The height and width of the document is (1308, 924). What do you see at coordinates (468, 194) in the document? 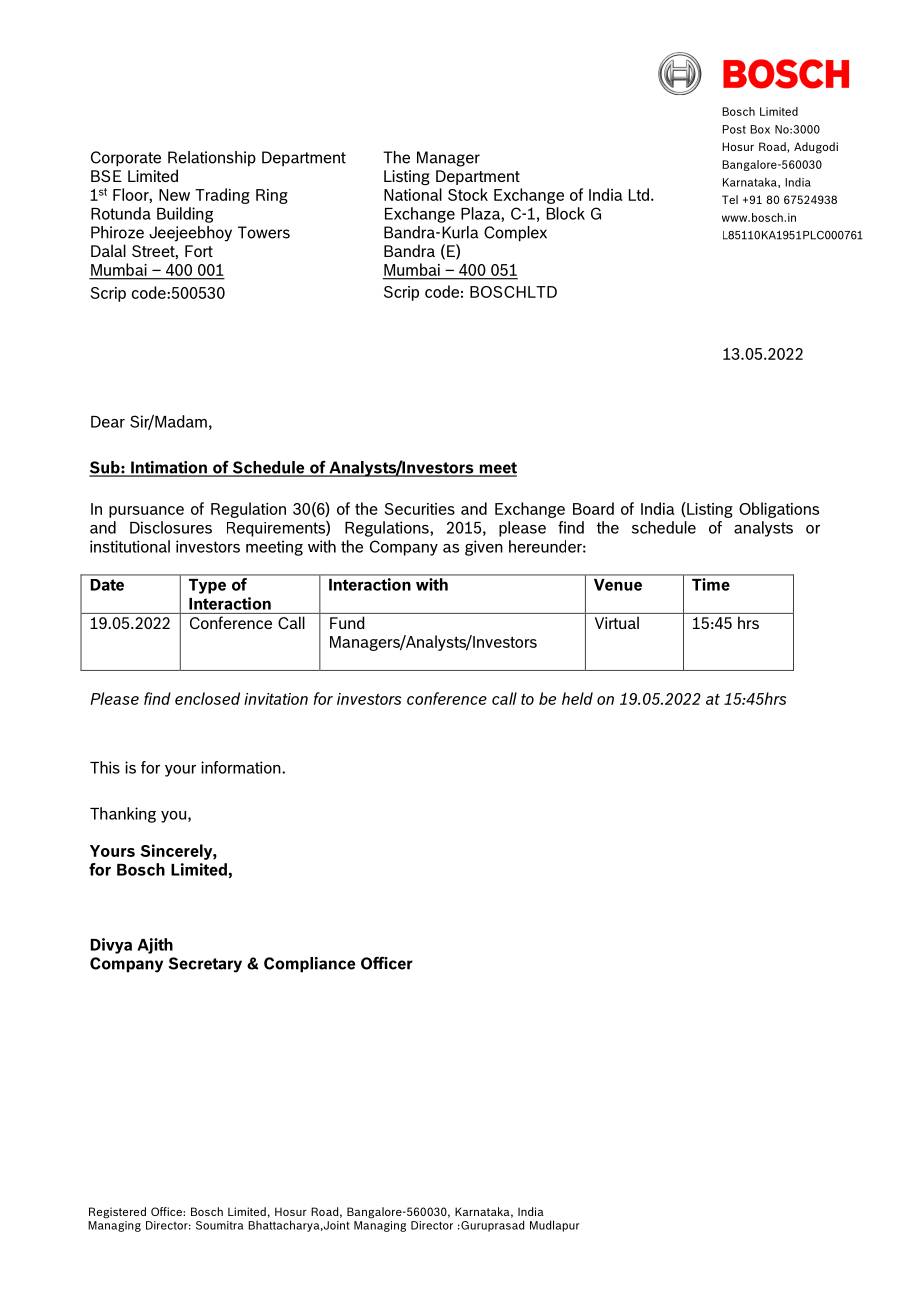
I see `Stock` at bounding box center [468, 194].
